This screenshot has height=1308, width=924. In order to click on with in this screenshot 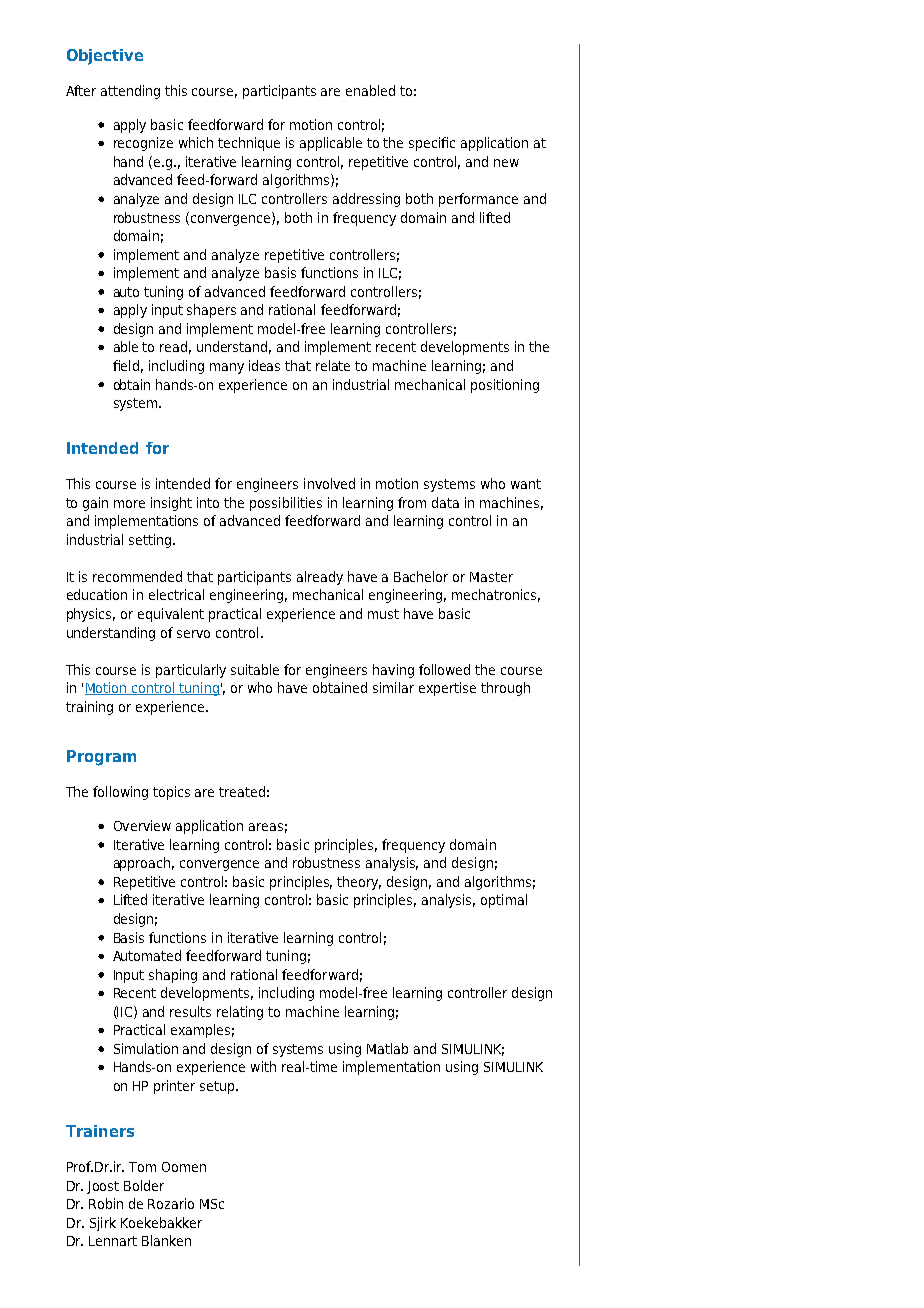, I will do `click(263, 1066)`.
